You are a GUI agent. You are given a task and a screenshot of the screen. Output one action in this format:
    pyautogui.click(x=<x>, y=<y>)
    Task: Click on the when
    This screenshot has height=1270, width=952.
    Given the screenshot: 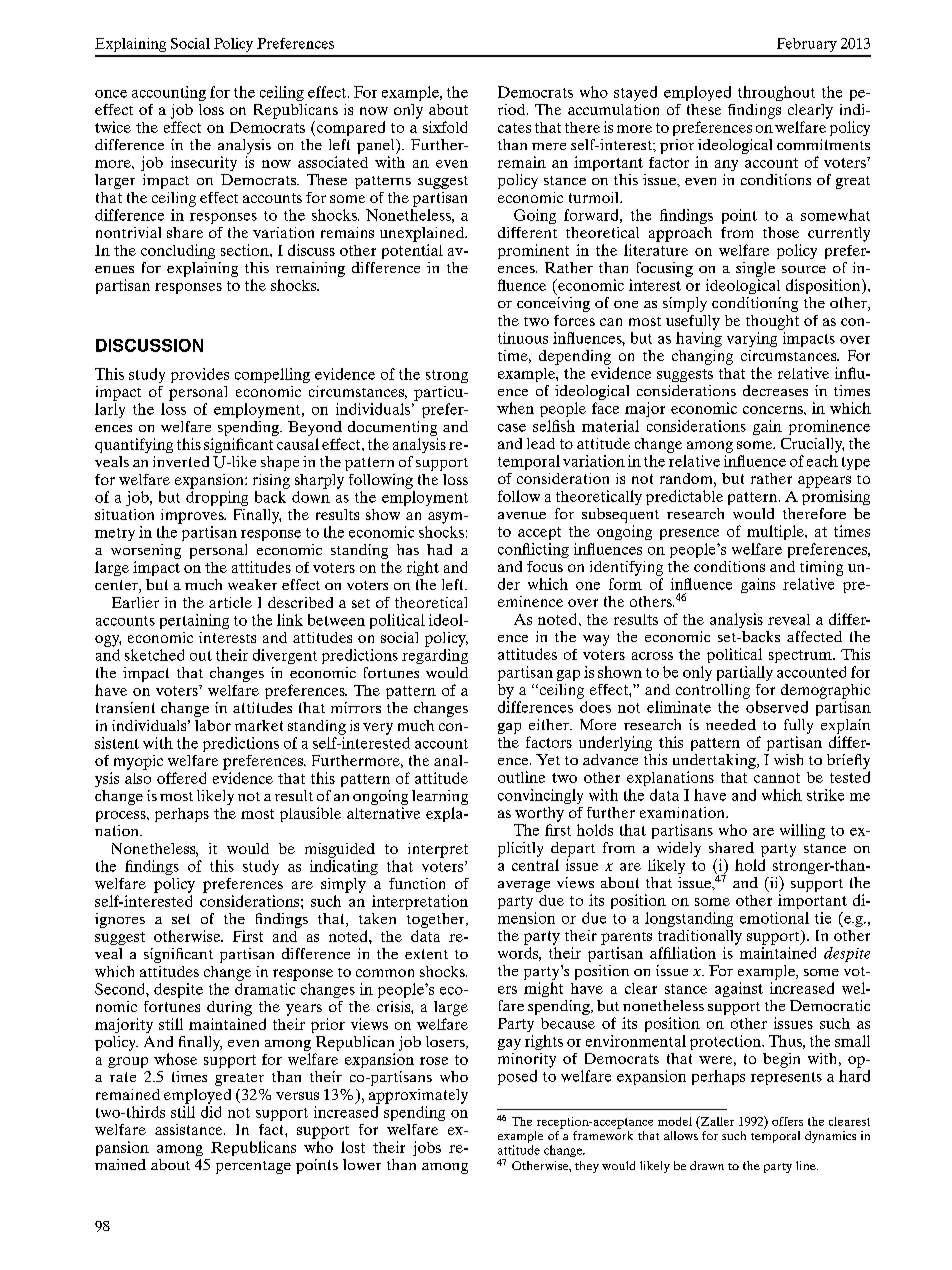 What is the action you would take?
    pyautogui.click(x=515, y=408)
